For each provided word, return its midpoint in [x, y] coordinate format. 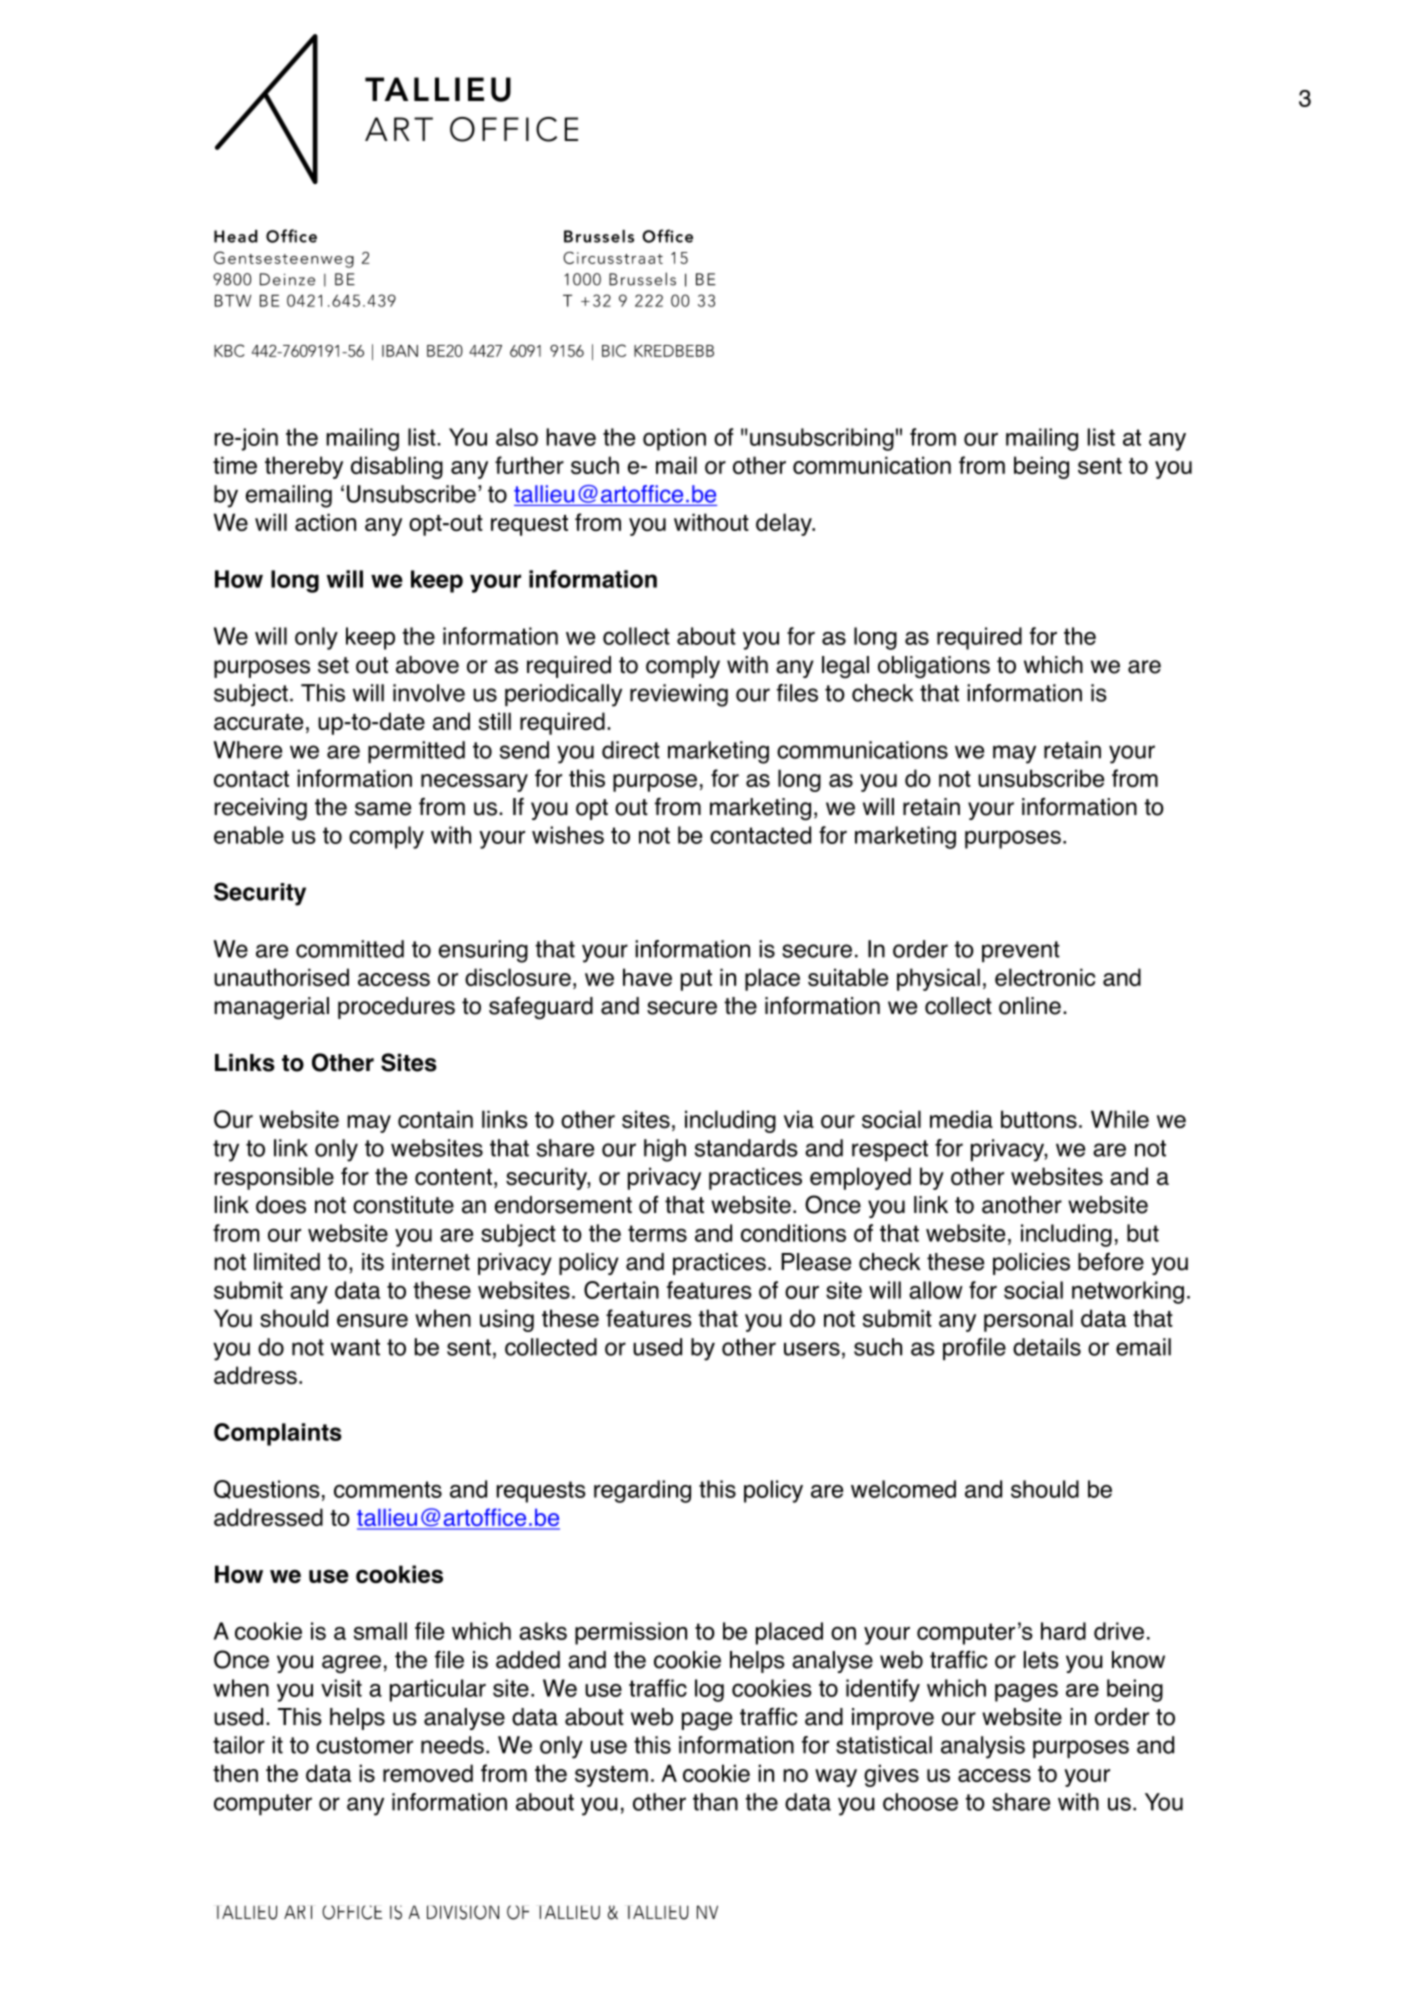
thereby [304, 467]
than [715, 1802]
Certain [621, 1290]
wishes [568, 835]
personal [1028, 1320]
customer [364, 1745]
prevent [1021, 951]
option [674, 439]
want [355, 1347]
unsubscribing [822, 439]
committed [350, 949]
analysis [983, 1747]
